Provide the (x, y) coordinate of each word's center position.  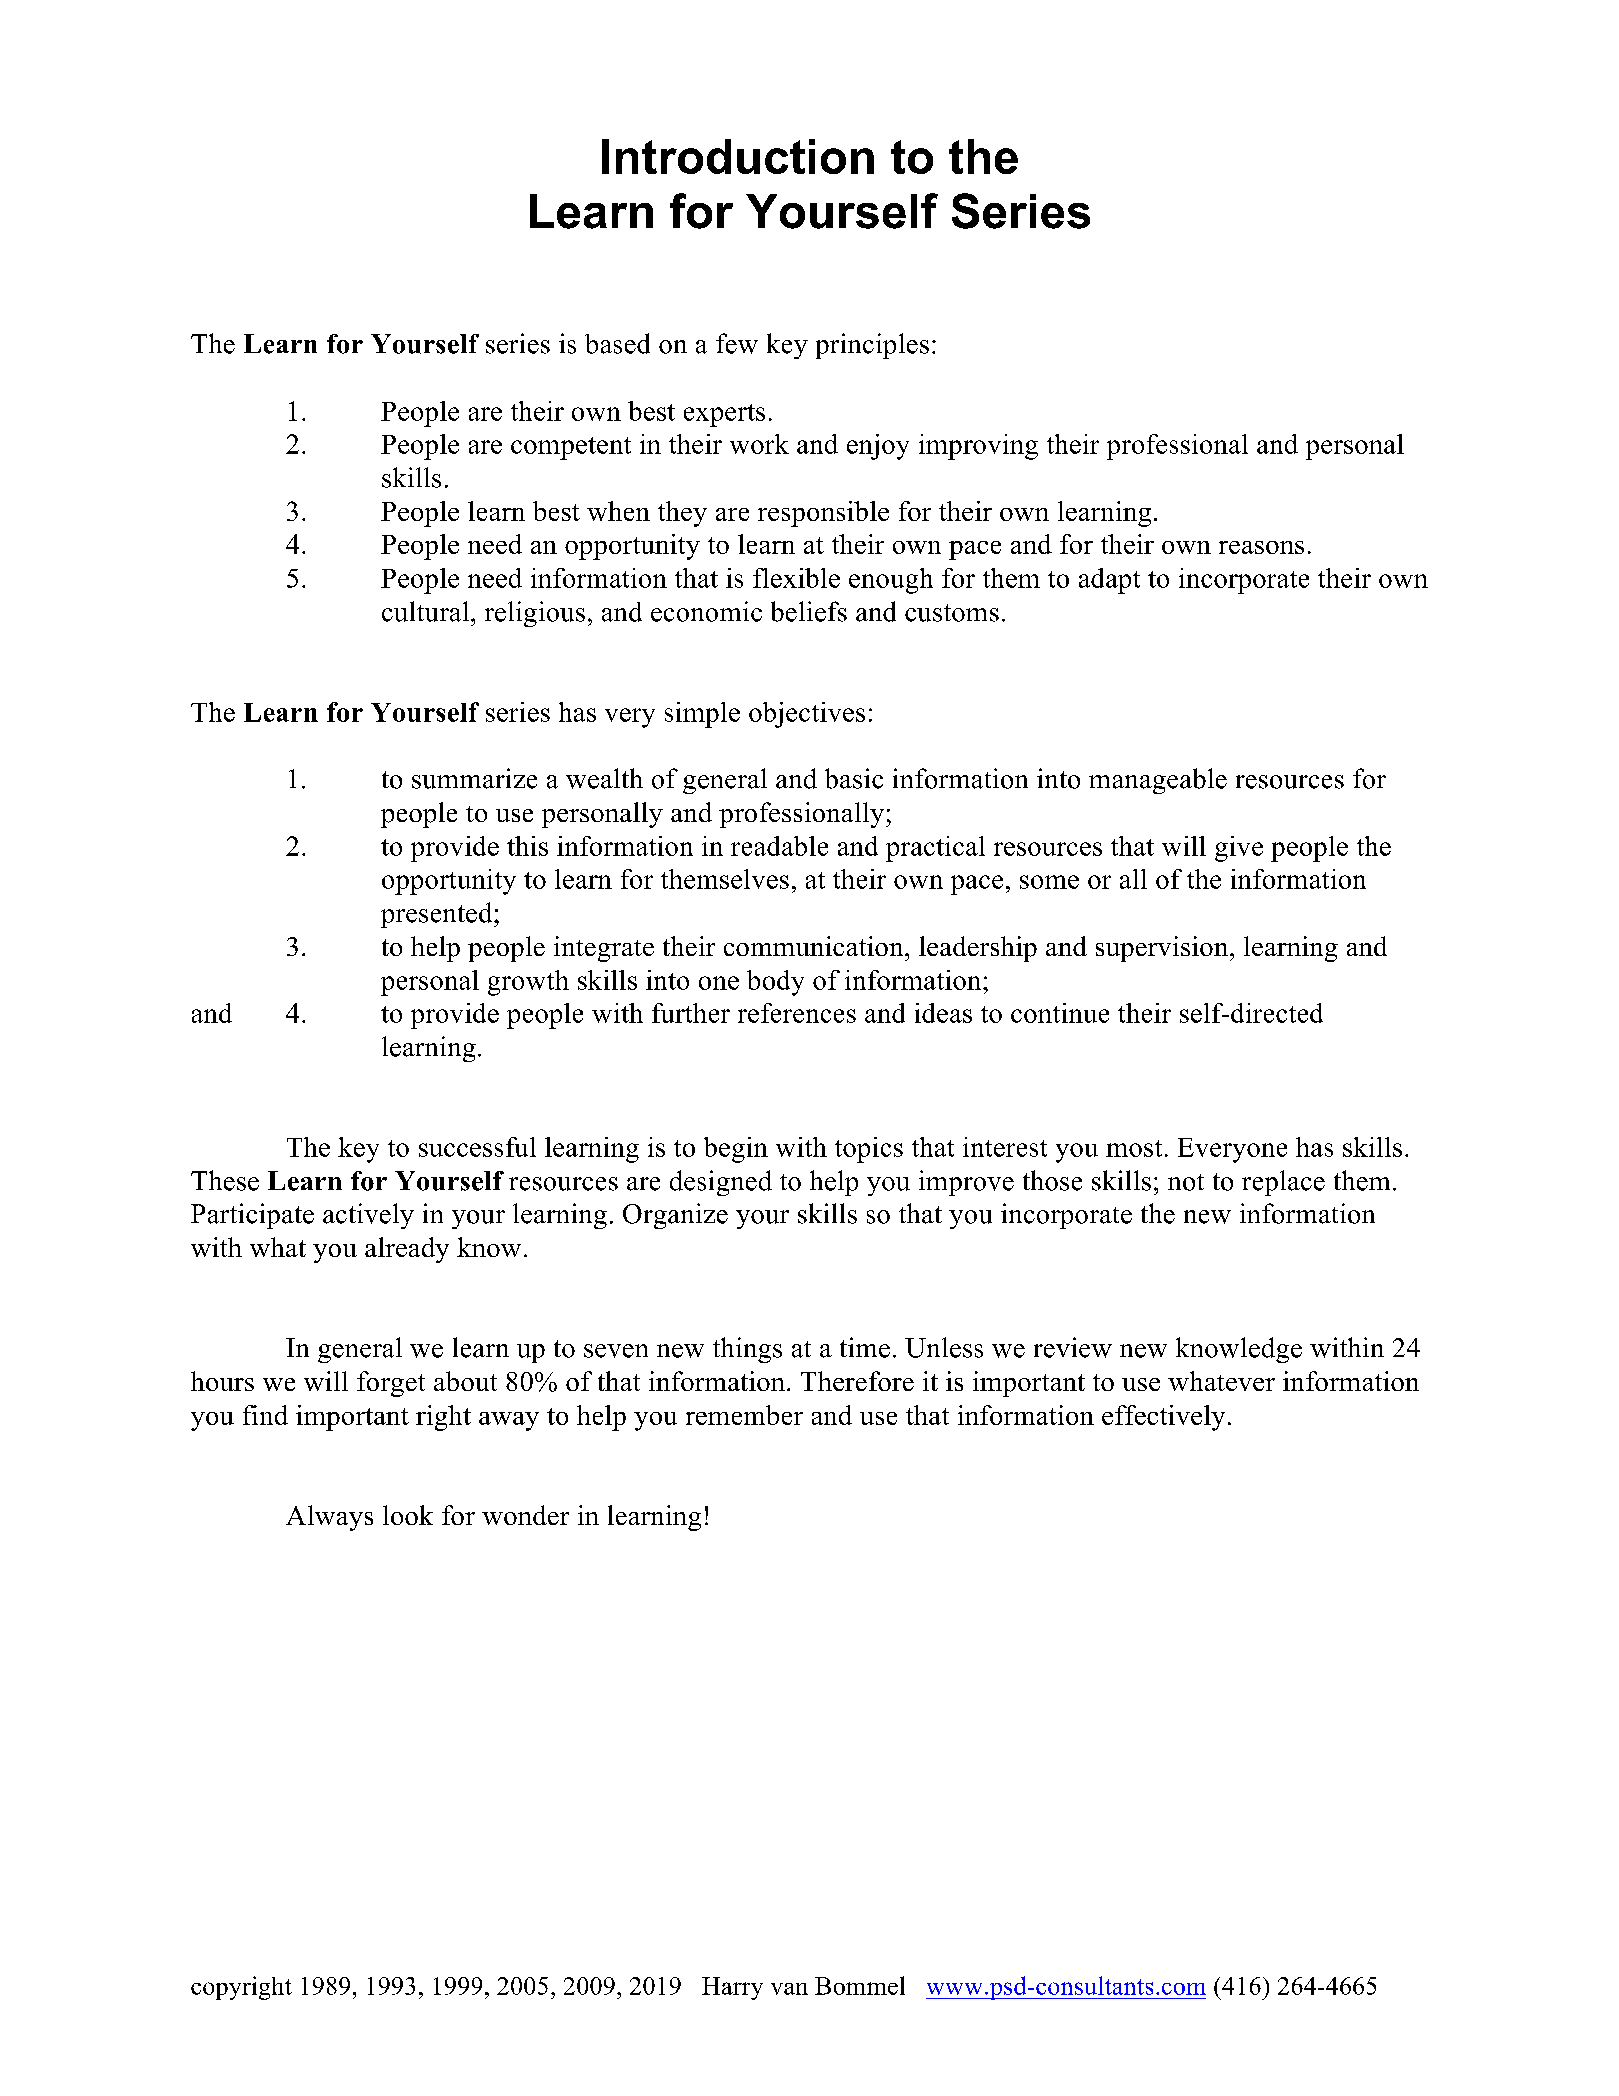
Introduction (738, 156)
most (1134, 1148)
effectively (1163, 1418)
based (617, 343)
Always (329, 1518)
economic (706, 611)
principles (872, 346)
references (797, 1013)
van (789, 1989)
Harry (732, 1988)
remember (744, 1415)
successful (477, 1147)
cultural (427, 611)
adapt (1109, 581)
